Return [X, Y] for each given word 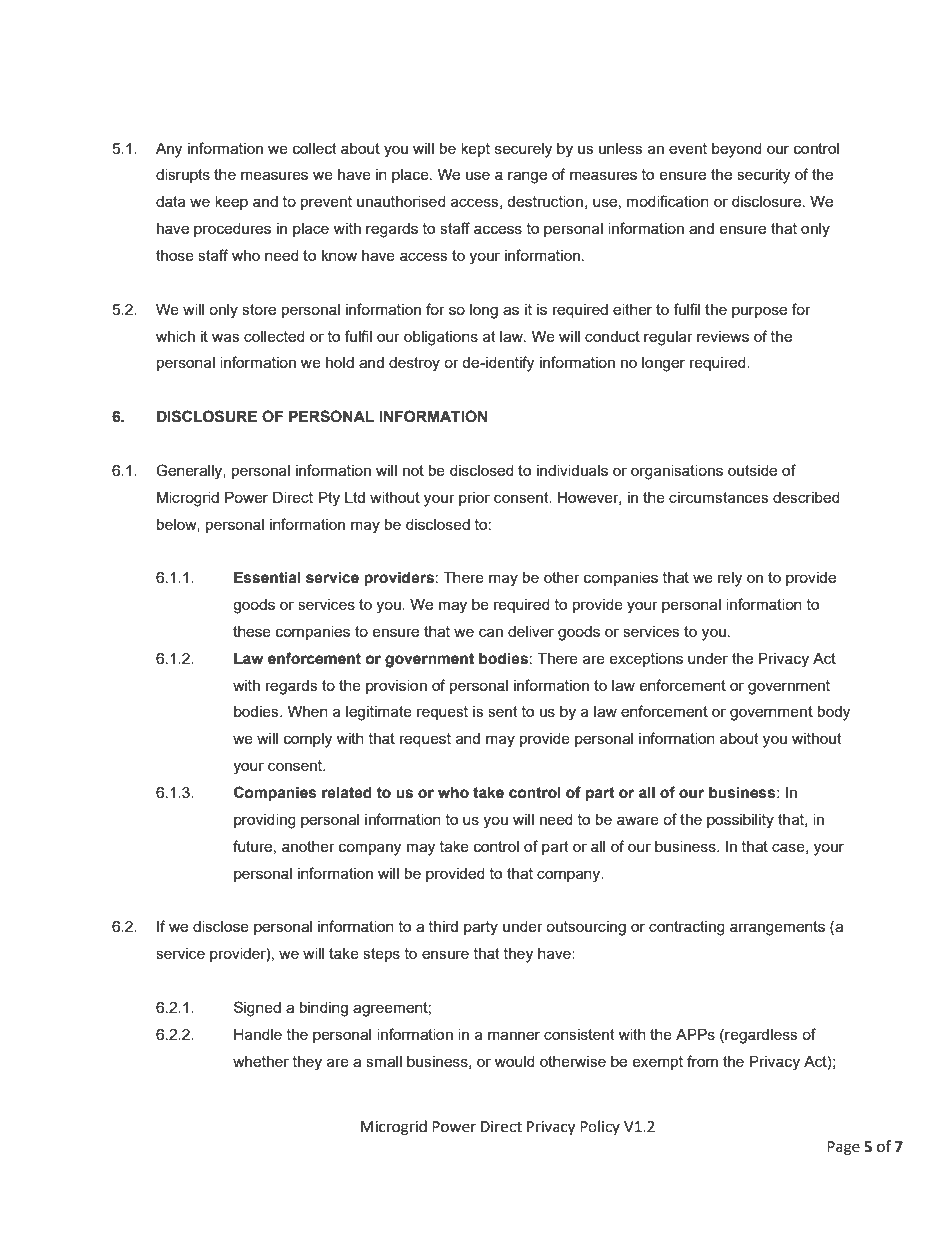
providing [265, 821]
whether [261, 1061]
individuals [572, 470]
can [491, 632]
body [834, 713]
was [226, 337]
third [443, 926]
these [252, 631]
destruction [545, 201]
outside [752, 470]
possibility [740, 821]
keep [231, 203]
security [763, 176]
